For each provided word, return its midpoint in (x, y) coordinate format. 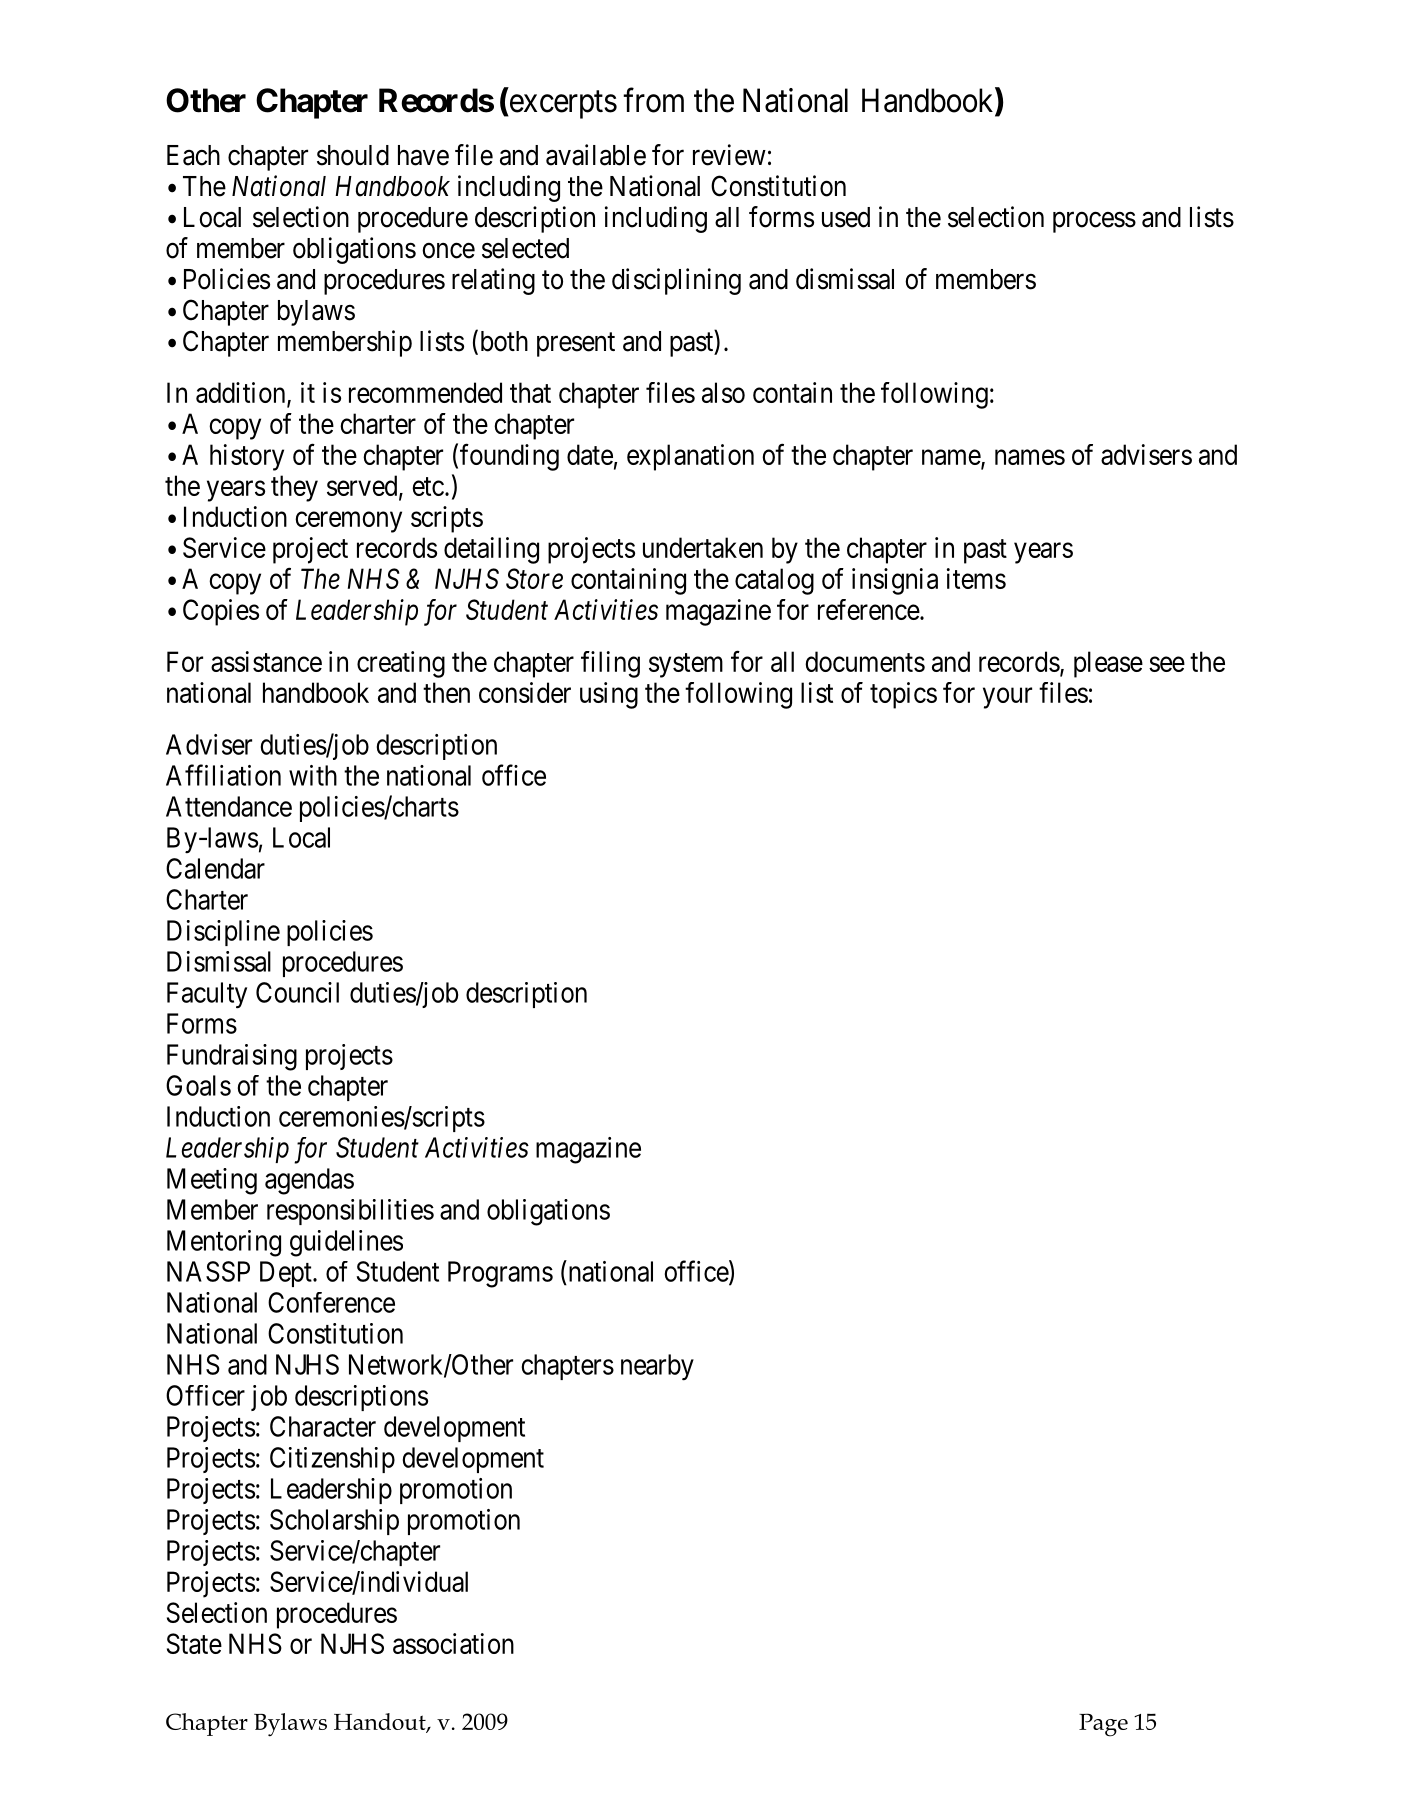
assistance (266, 661)
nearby (657, 1367)
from (653, 100)
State (194, 1643)
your (1007, 698)
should (353, 155)
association (453, 1643)
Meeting (212, 1181)
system (686, 665)
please (1108, 664)
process (1094, 222)
